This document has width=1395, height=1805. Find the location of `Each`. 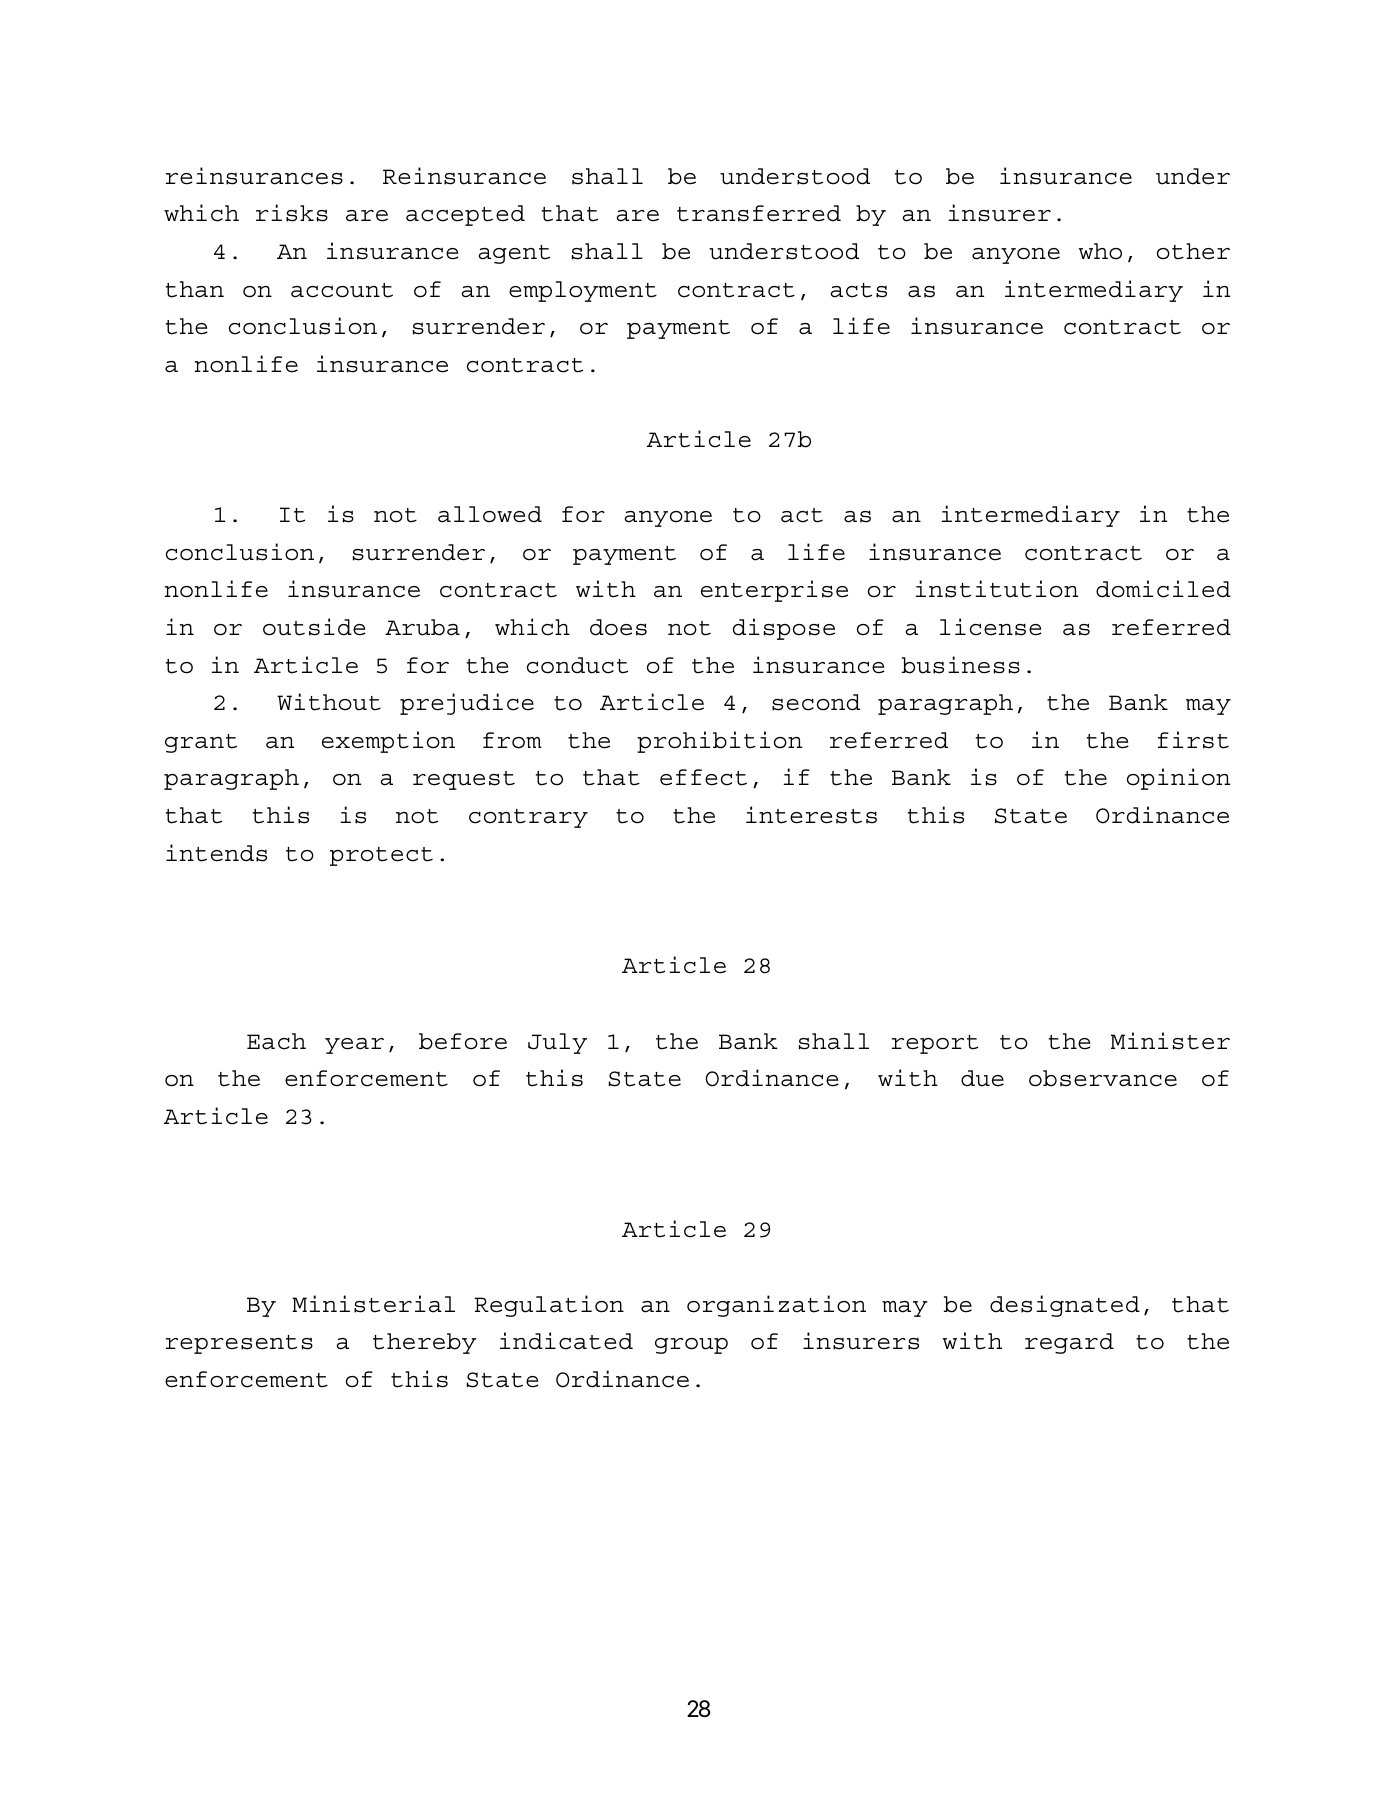

Each is located at coordinates (276, 1041).
